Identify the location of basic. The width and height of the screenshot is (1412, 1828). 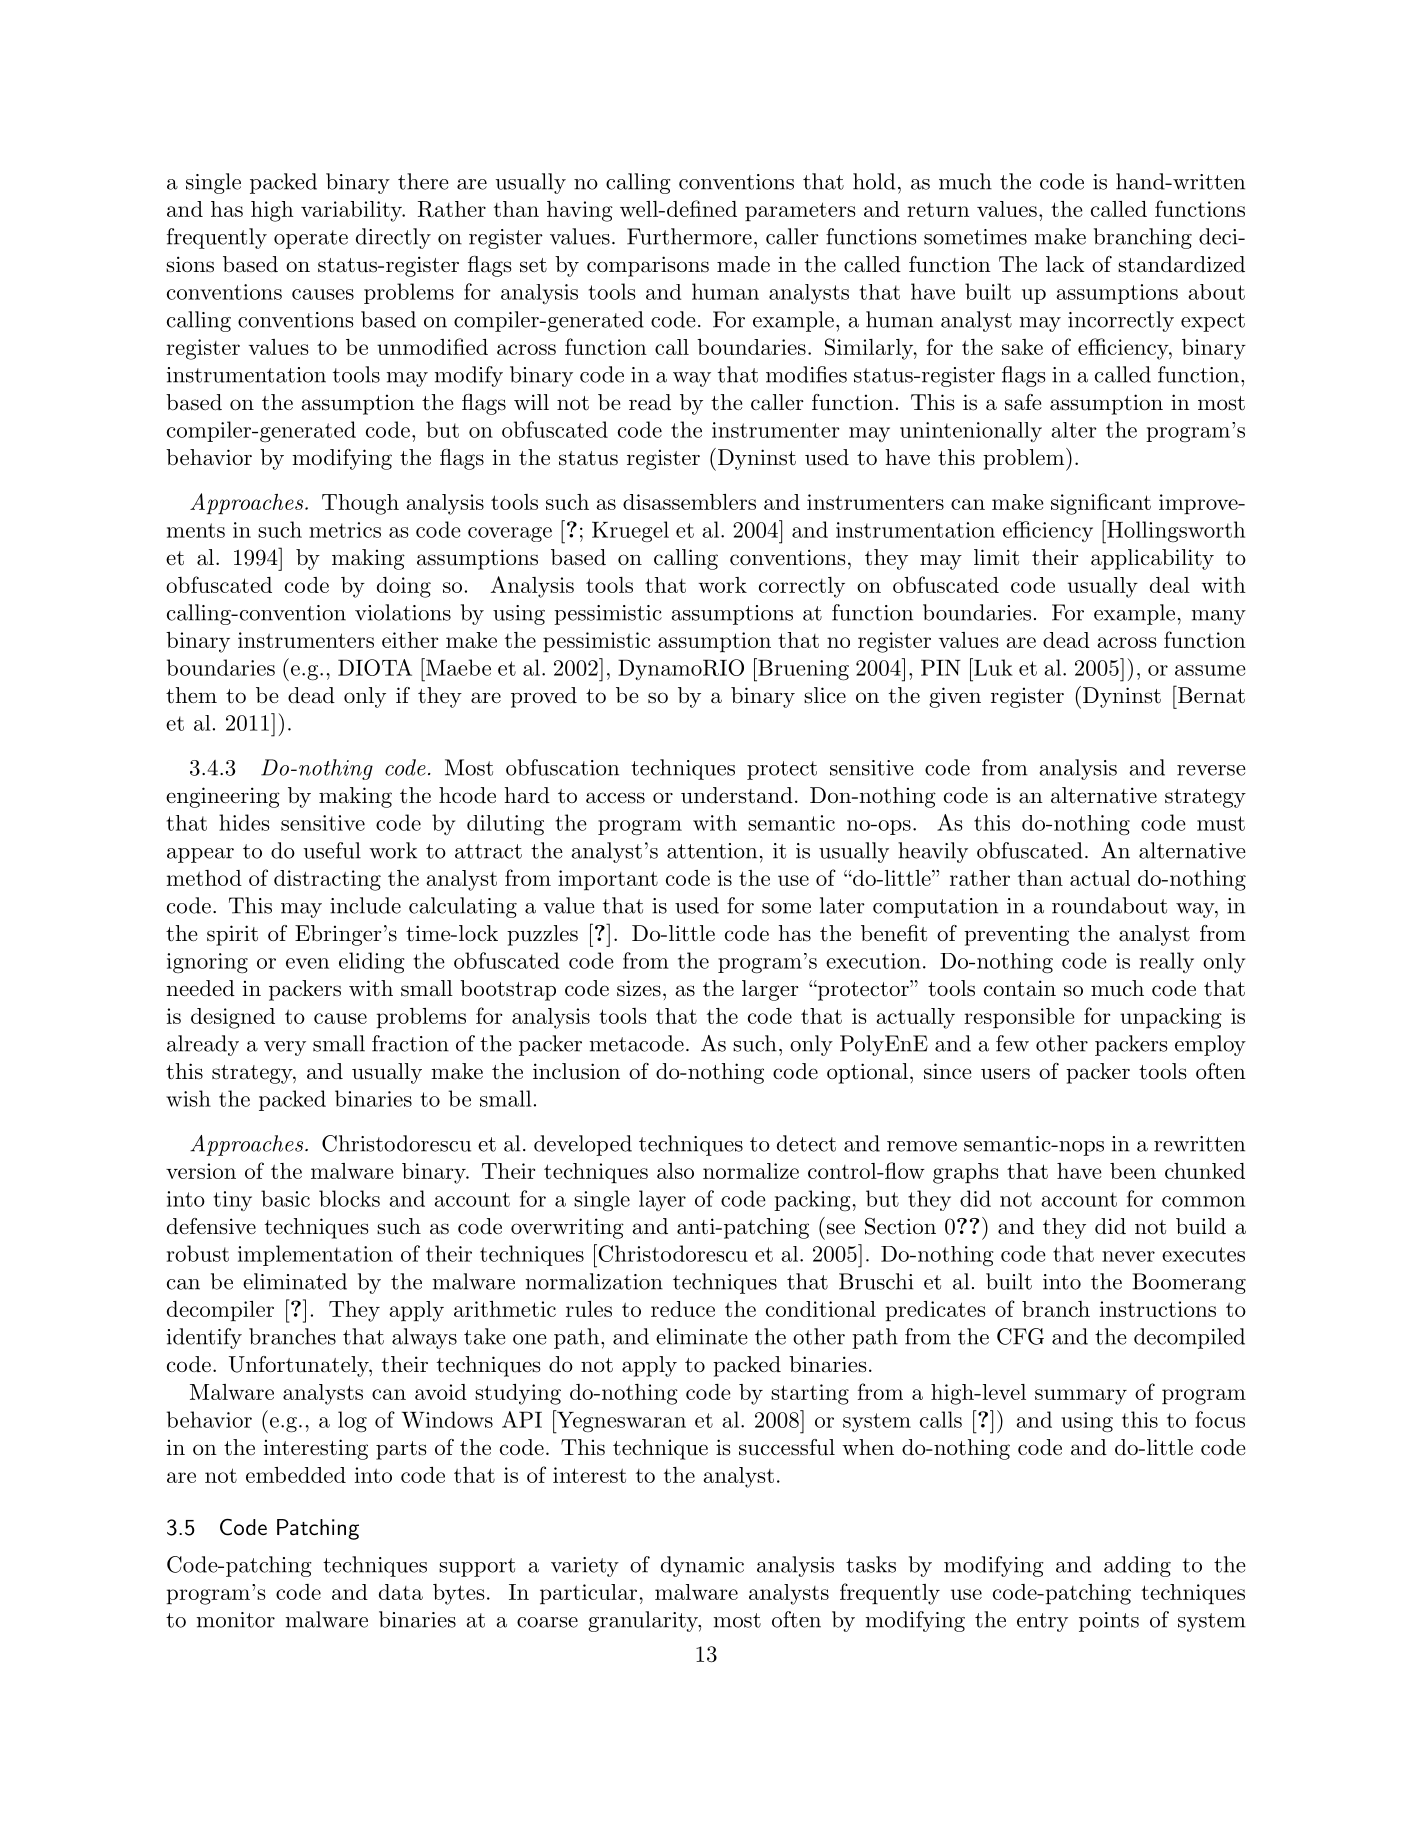
(285, 1198).
